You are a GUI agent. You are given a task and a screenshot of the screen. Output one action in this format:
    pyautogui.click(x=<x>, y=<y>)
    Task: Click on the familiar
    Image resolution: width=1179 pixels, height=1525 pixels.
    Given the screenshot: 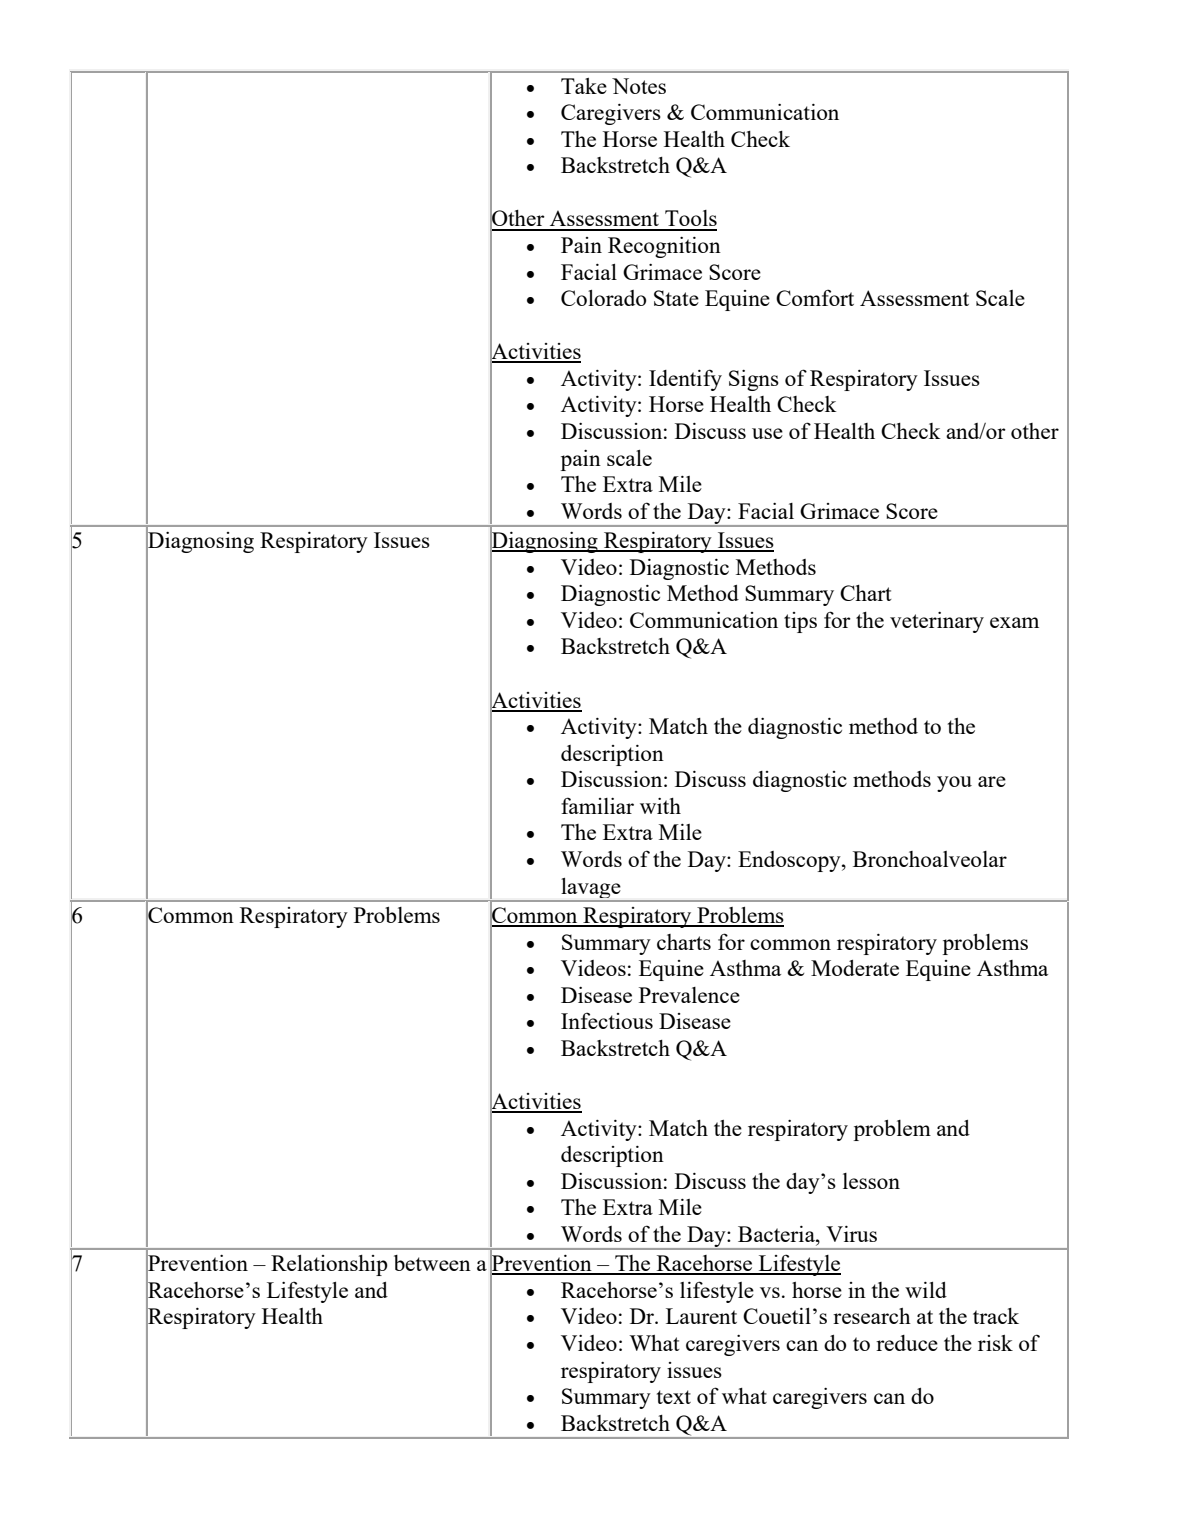 What is the action you would take?
    pyautogui.click(x=597, y=805)
